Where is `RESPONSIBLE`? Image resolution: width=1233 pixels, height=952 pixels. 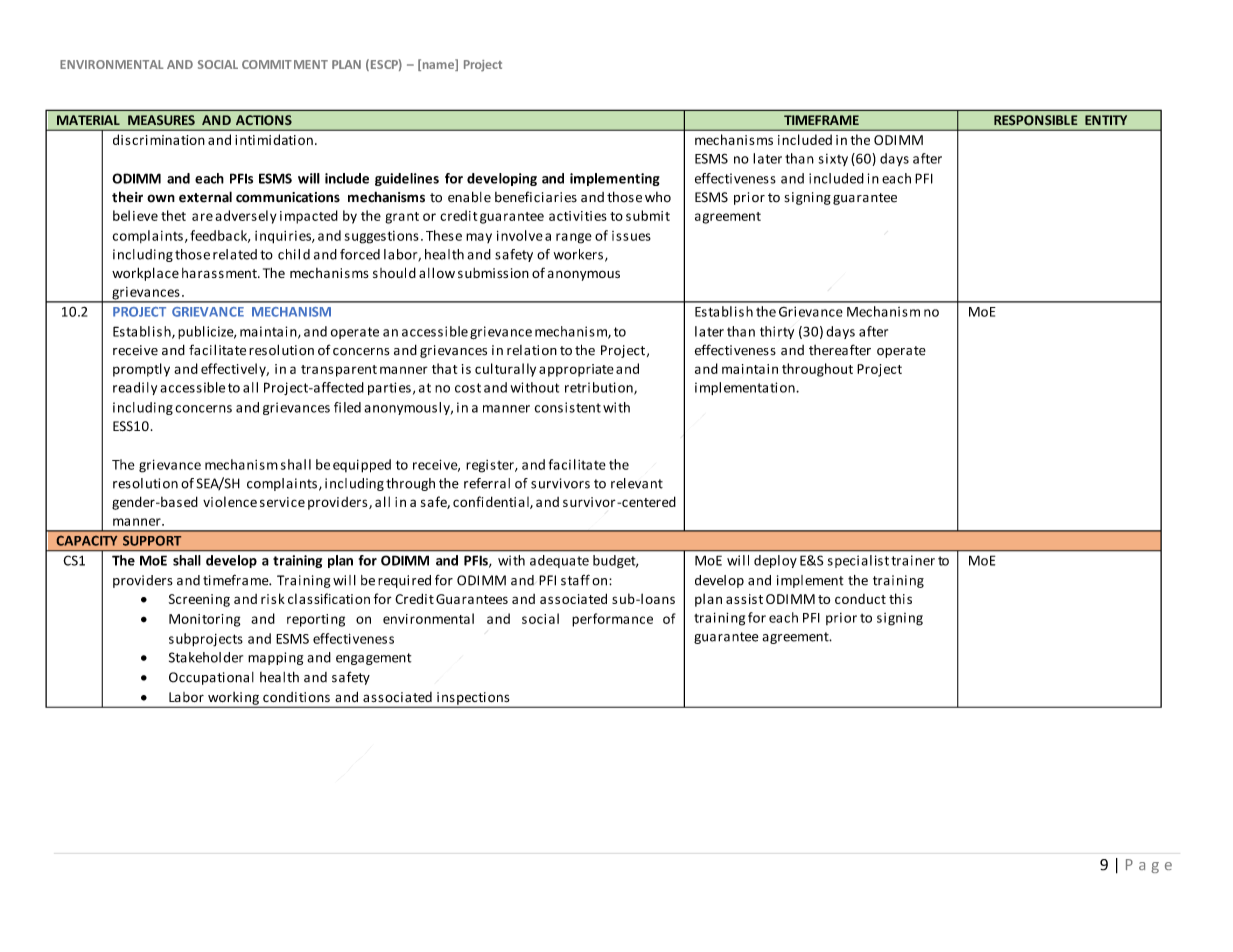 RESPONSIBLE is located at coordinates (1036, 120).
